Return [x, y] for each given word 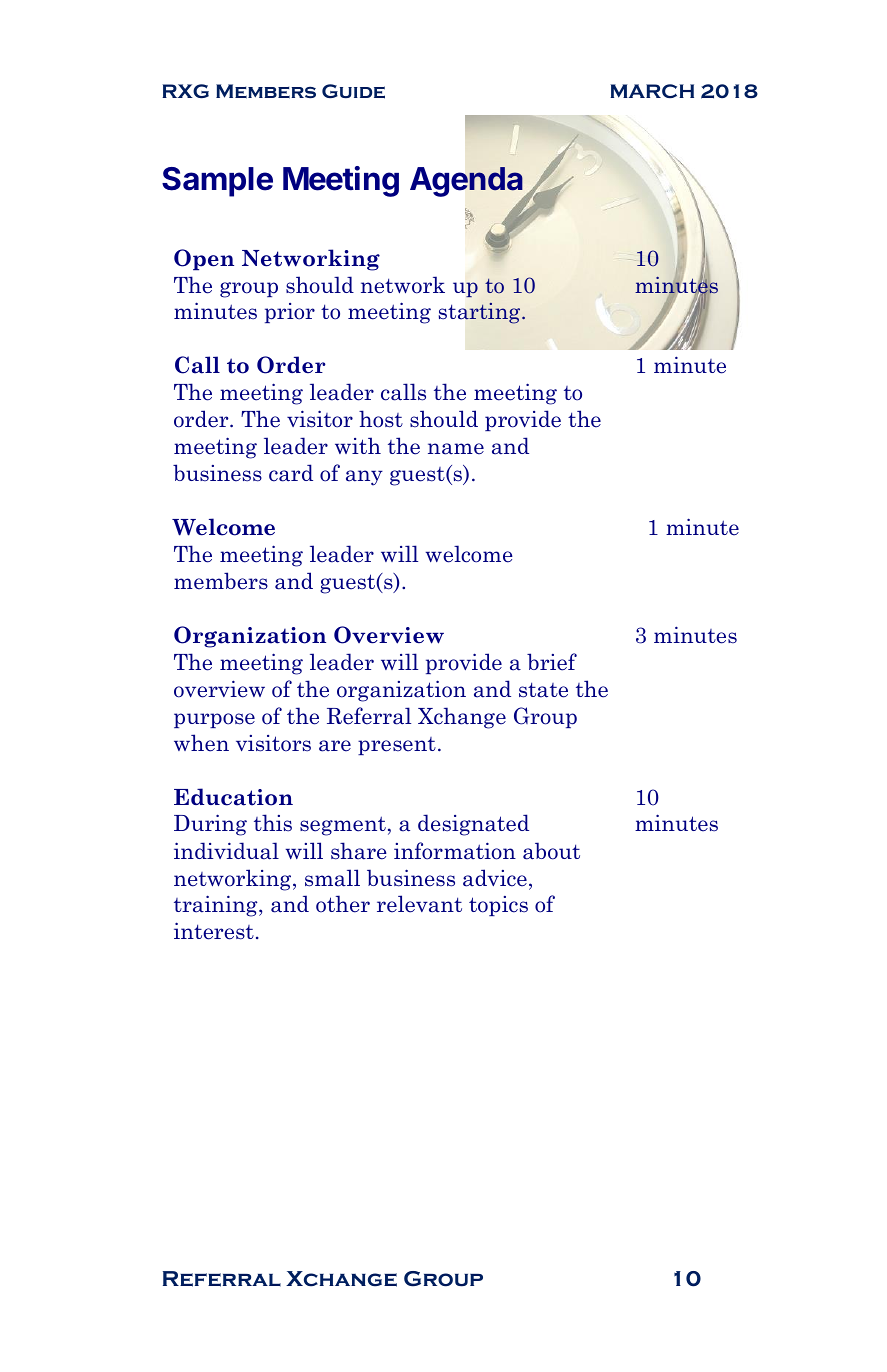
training [217, 906]
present [397, 746]
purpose [214, 720]
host [381, 419]
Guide [353, 91]
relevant [419, 904]
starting [481, 313]
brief [552, 662]
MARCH [652, 91]
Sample [217, 182]
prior [290, 313]
